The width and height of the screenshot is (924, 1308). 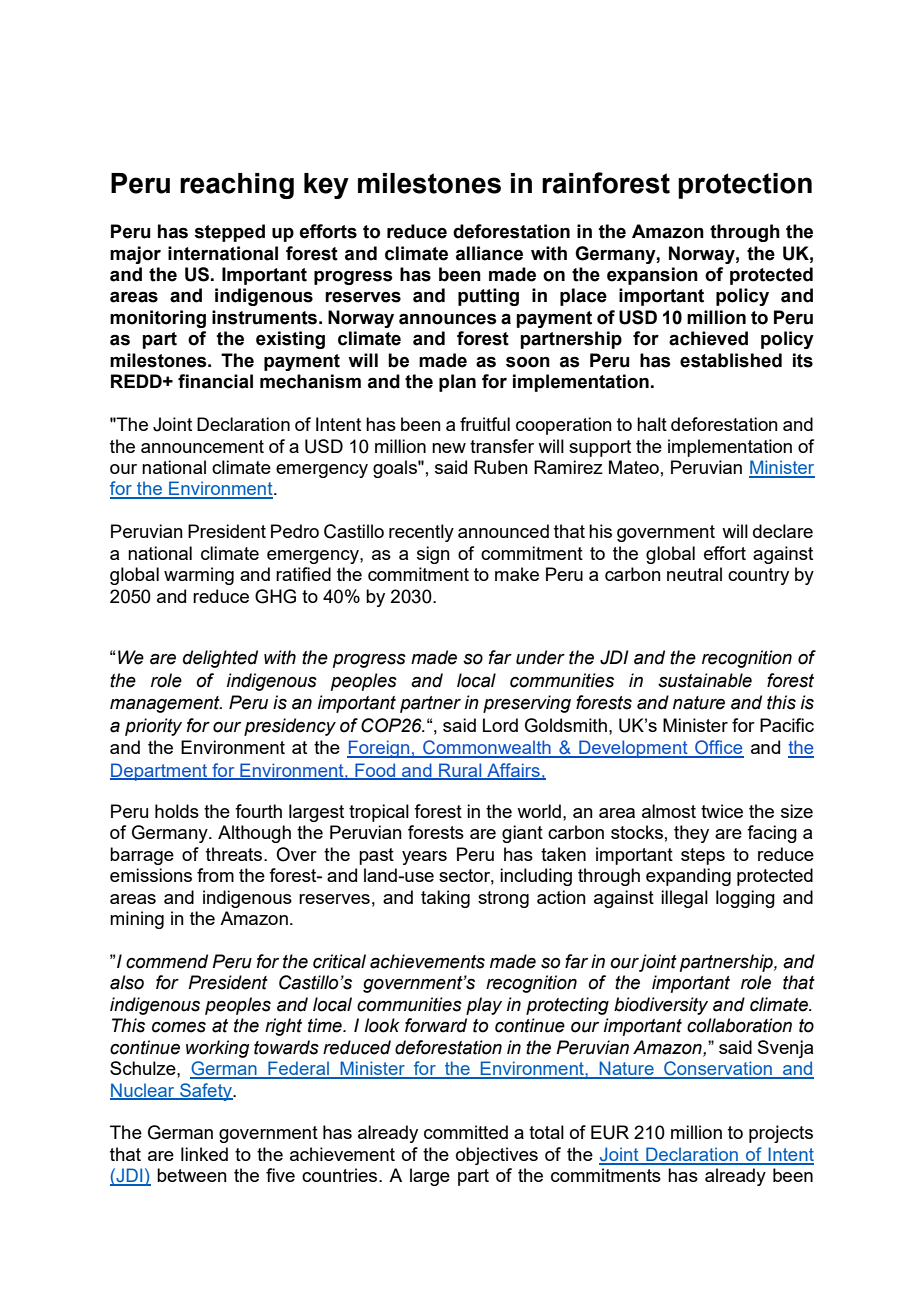 I want to click on protection, so click(x=745, y=186).
